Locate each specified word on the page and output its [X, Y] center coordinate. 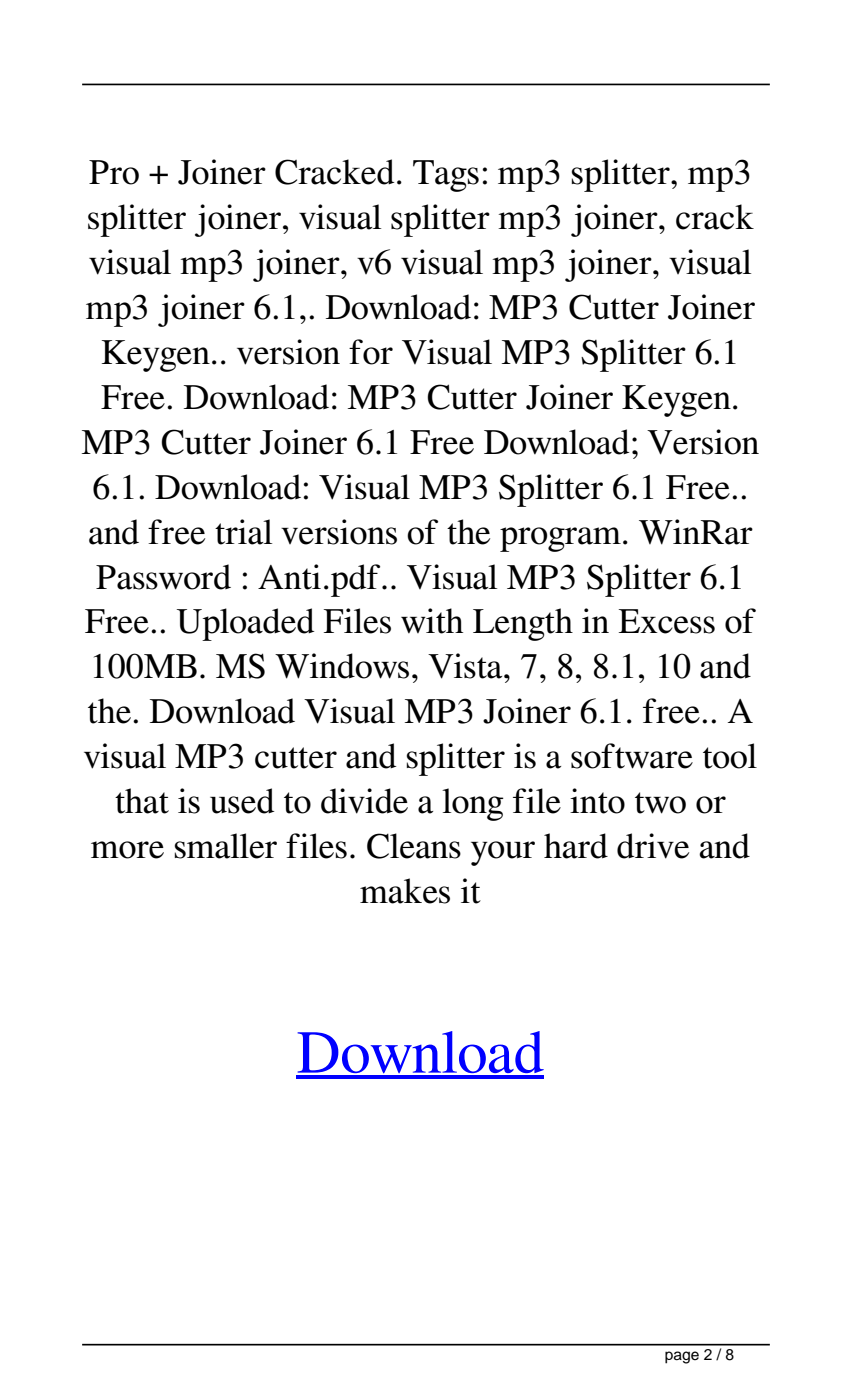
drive [653, 846]
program [560, 539]
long [473, 804]
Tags [446, 176]
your [503, 853]
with [432, 621]
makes [405, 891]
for [371, 352]
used [242, 801]
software [632, 756]
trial [243, 532]
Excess [667, 621]
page [682, 1357]
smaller [226, 846]
